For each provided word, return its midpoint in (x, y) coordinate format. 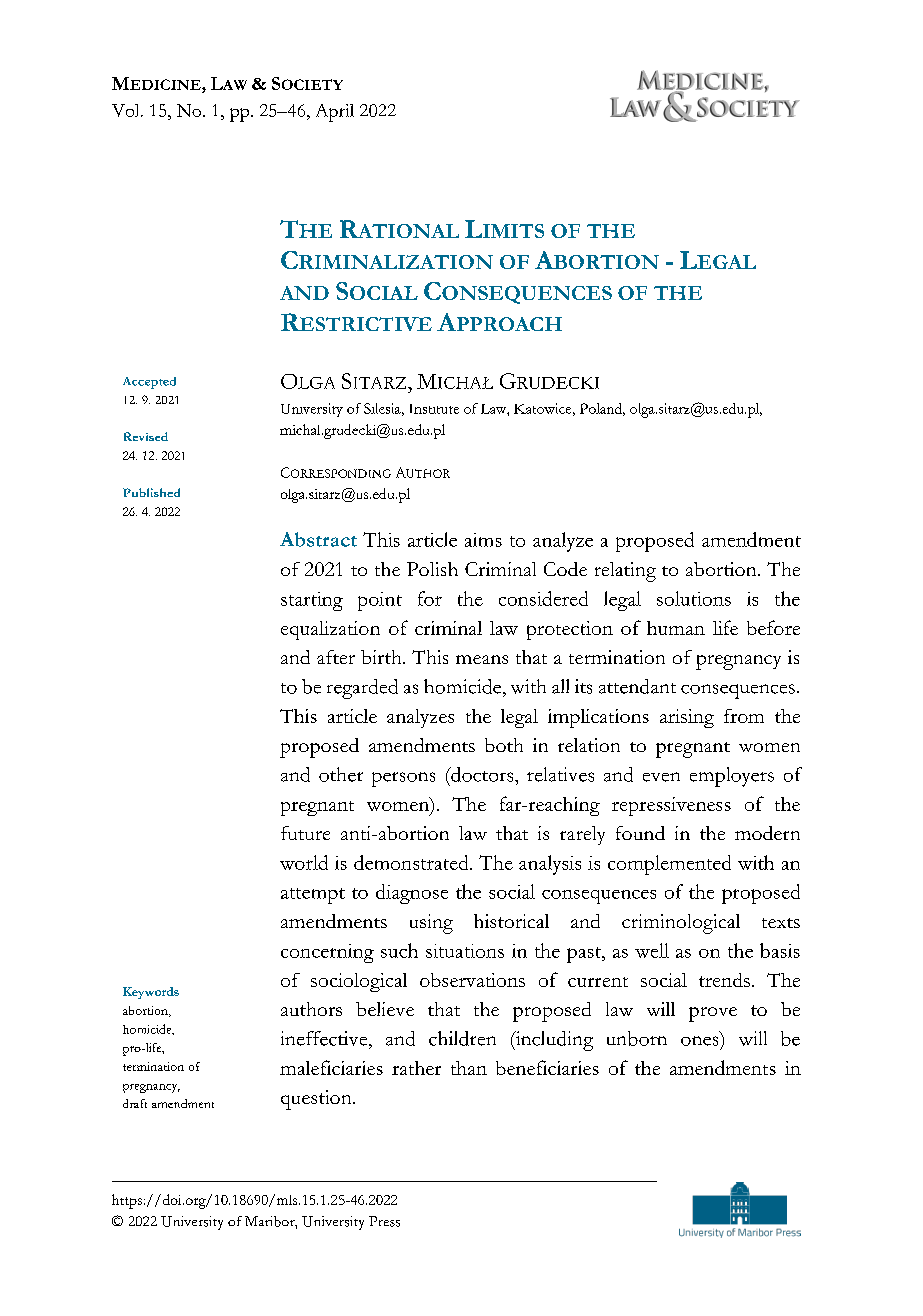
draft (135, 1103)
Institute (434, 409)
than (469, 1068)
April (335, 113)
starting (312, 601)
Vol (127, 110)
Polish (432, 569)
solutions (694, 598)
